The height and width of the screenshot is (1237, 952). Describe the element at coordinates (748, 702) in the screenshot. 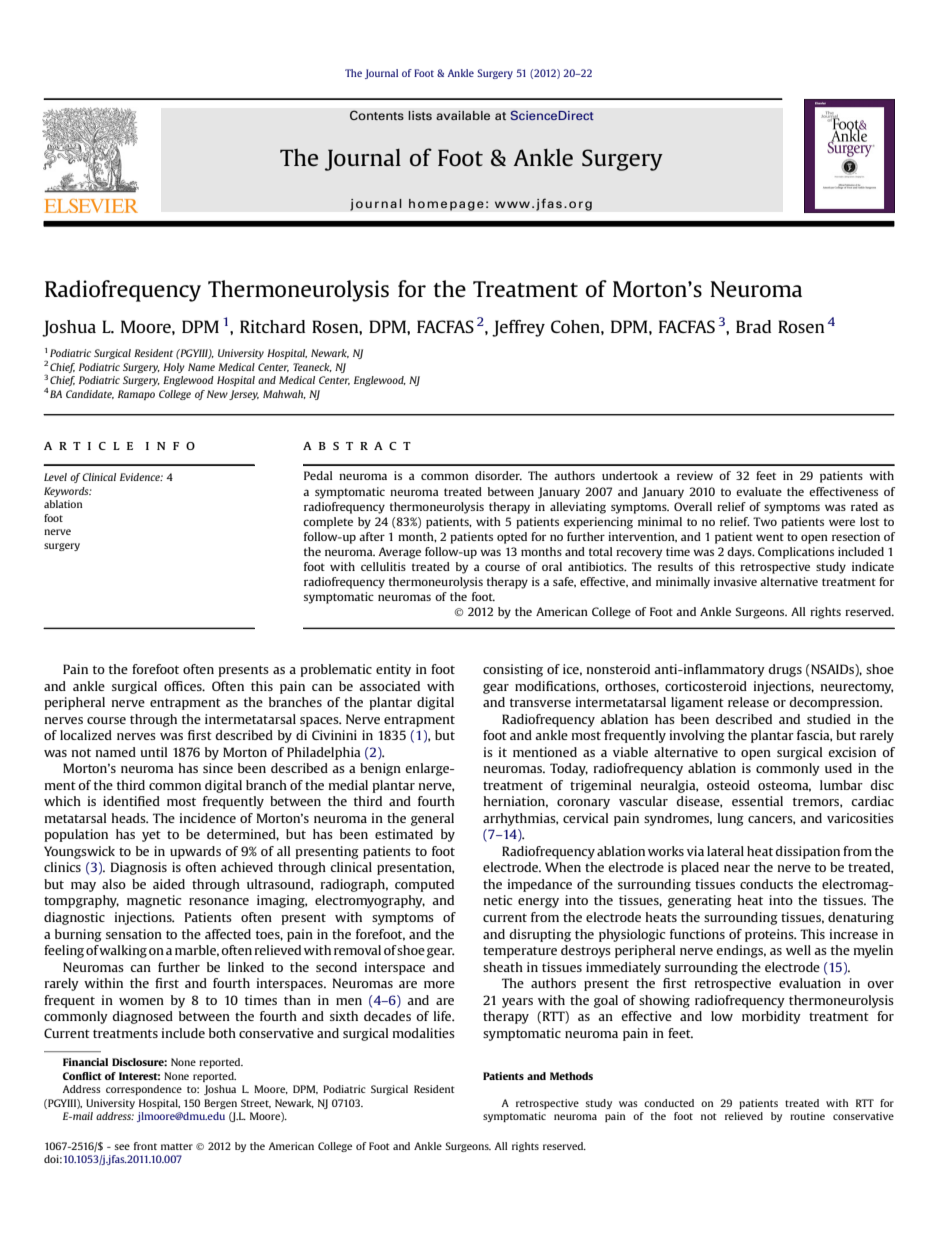

I see `release` at that location.
